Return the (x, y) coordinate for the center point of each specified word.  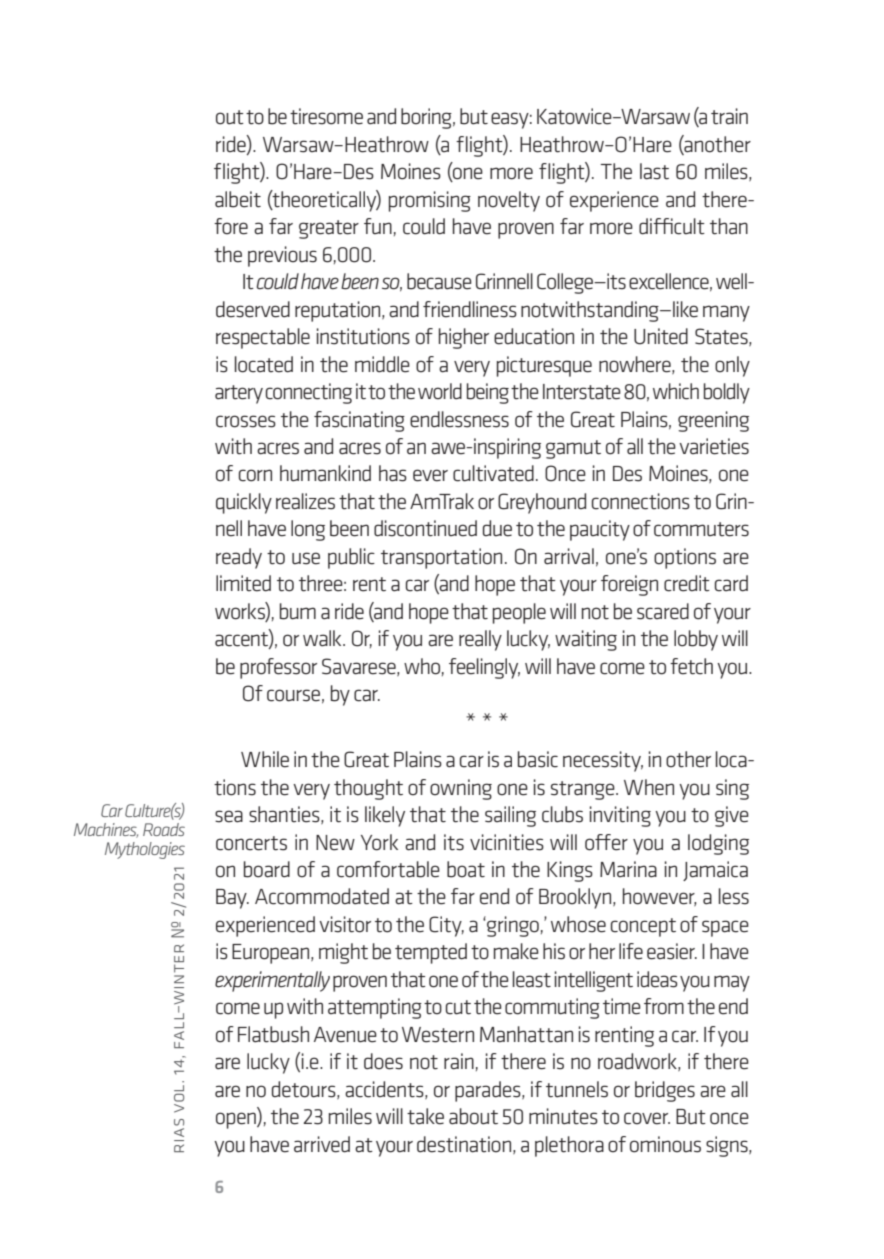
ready (239, 558)
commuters (701, 529)
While (265, 759)
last (654, 171)
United (661, 336)
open (237, 1120)
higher (464, 338)
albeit (238, 199)
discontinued (425, 528)
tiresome (326, 116)
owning (461, 789)
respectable (263, 338)
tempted (431, 953)
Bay (232, 899)
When (649, 787)
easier (672, 951)
